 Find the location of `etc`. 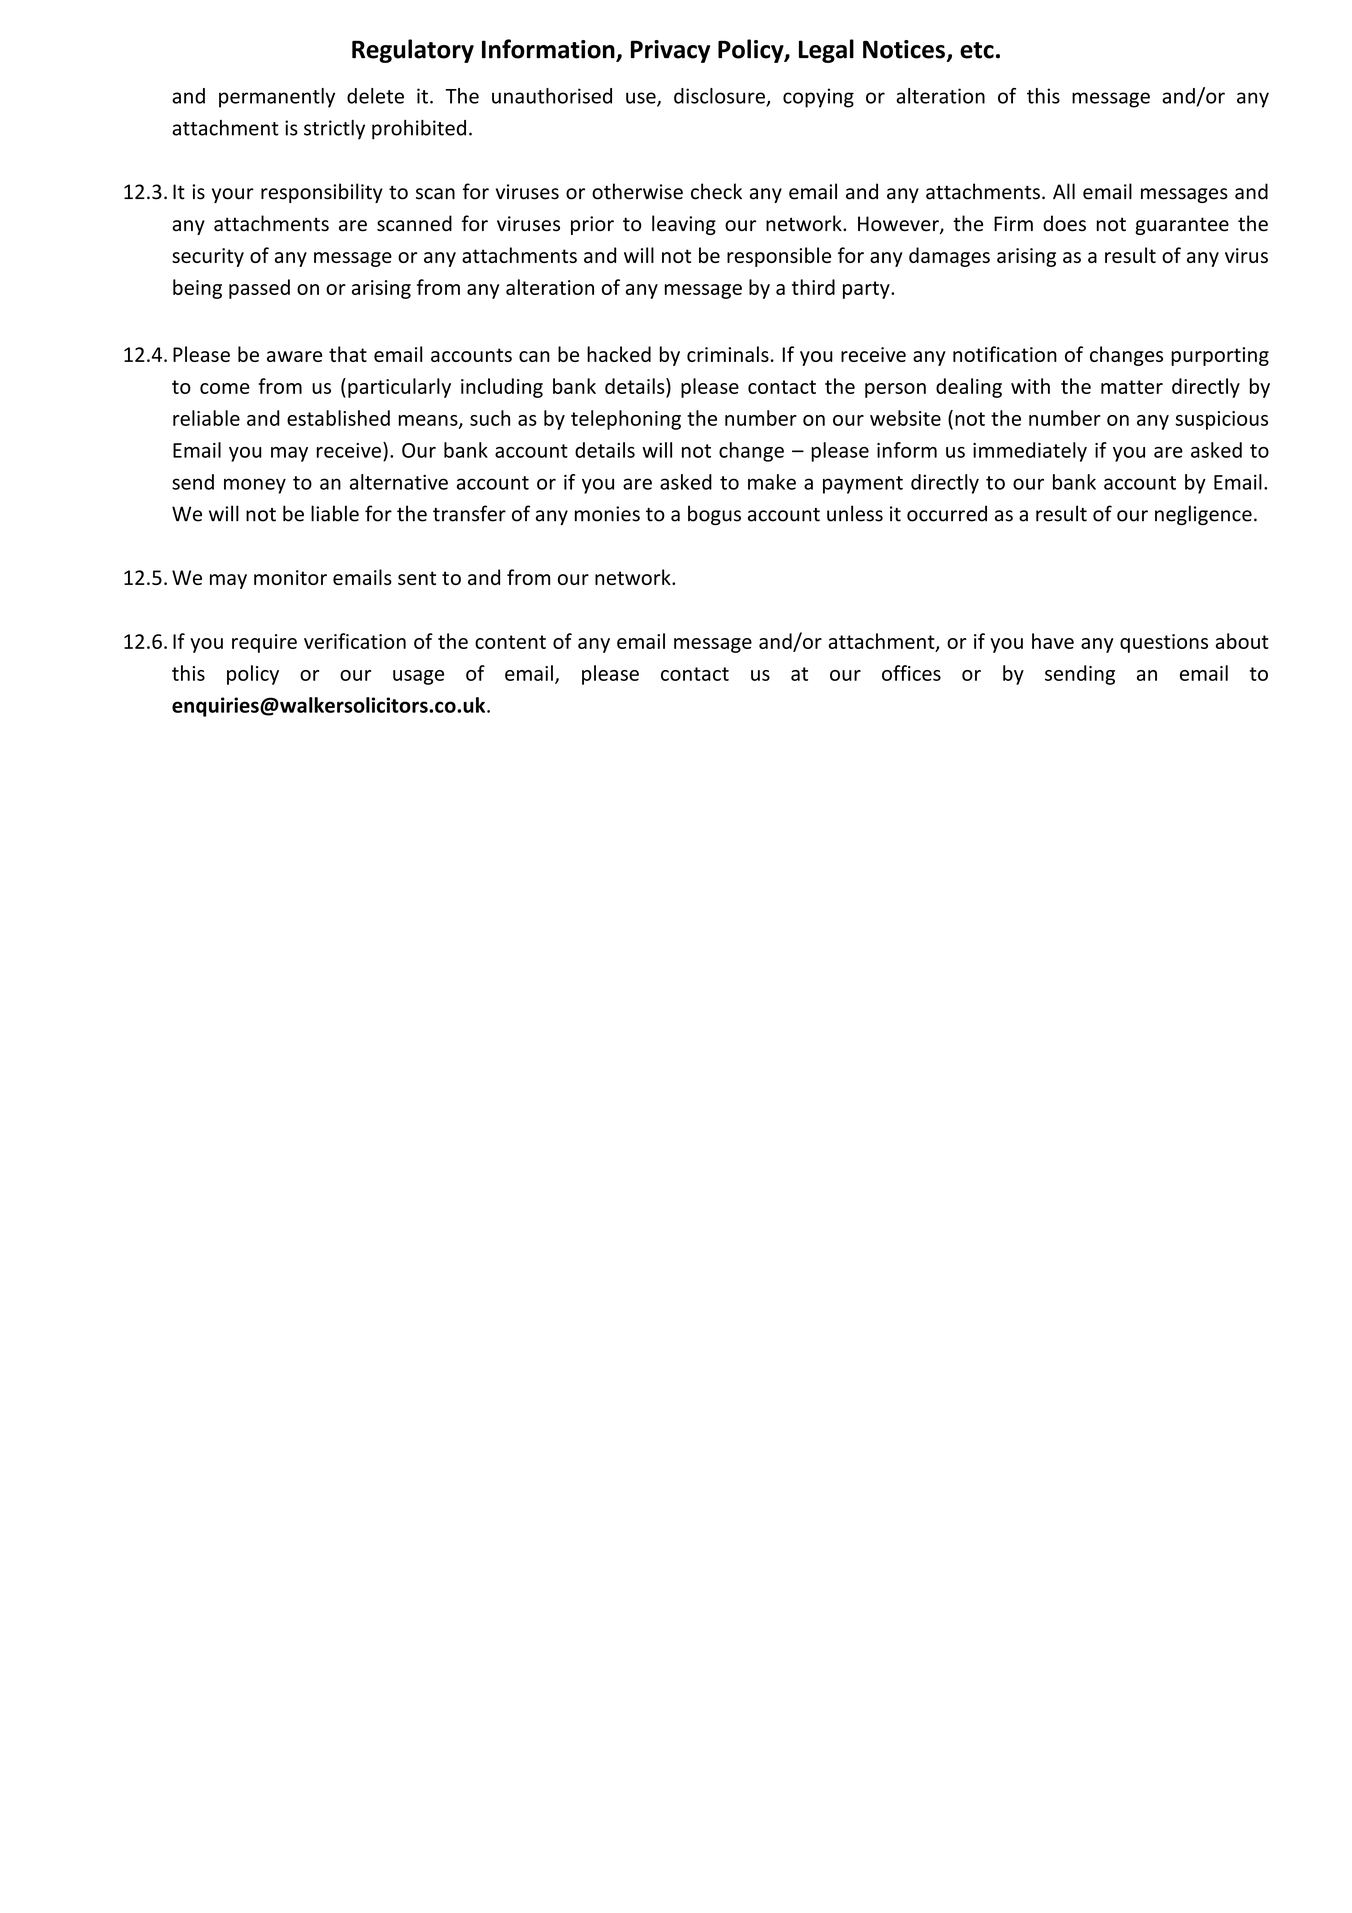

etc is located at coordinates (977, 50).
